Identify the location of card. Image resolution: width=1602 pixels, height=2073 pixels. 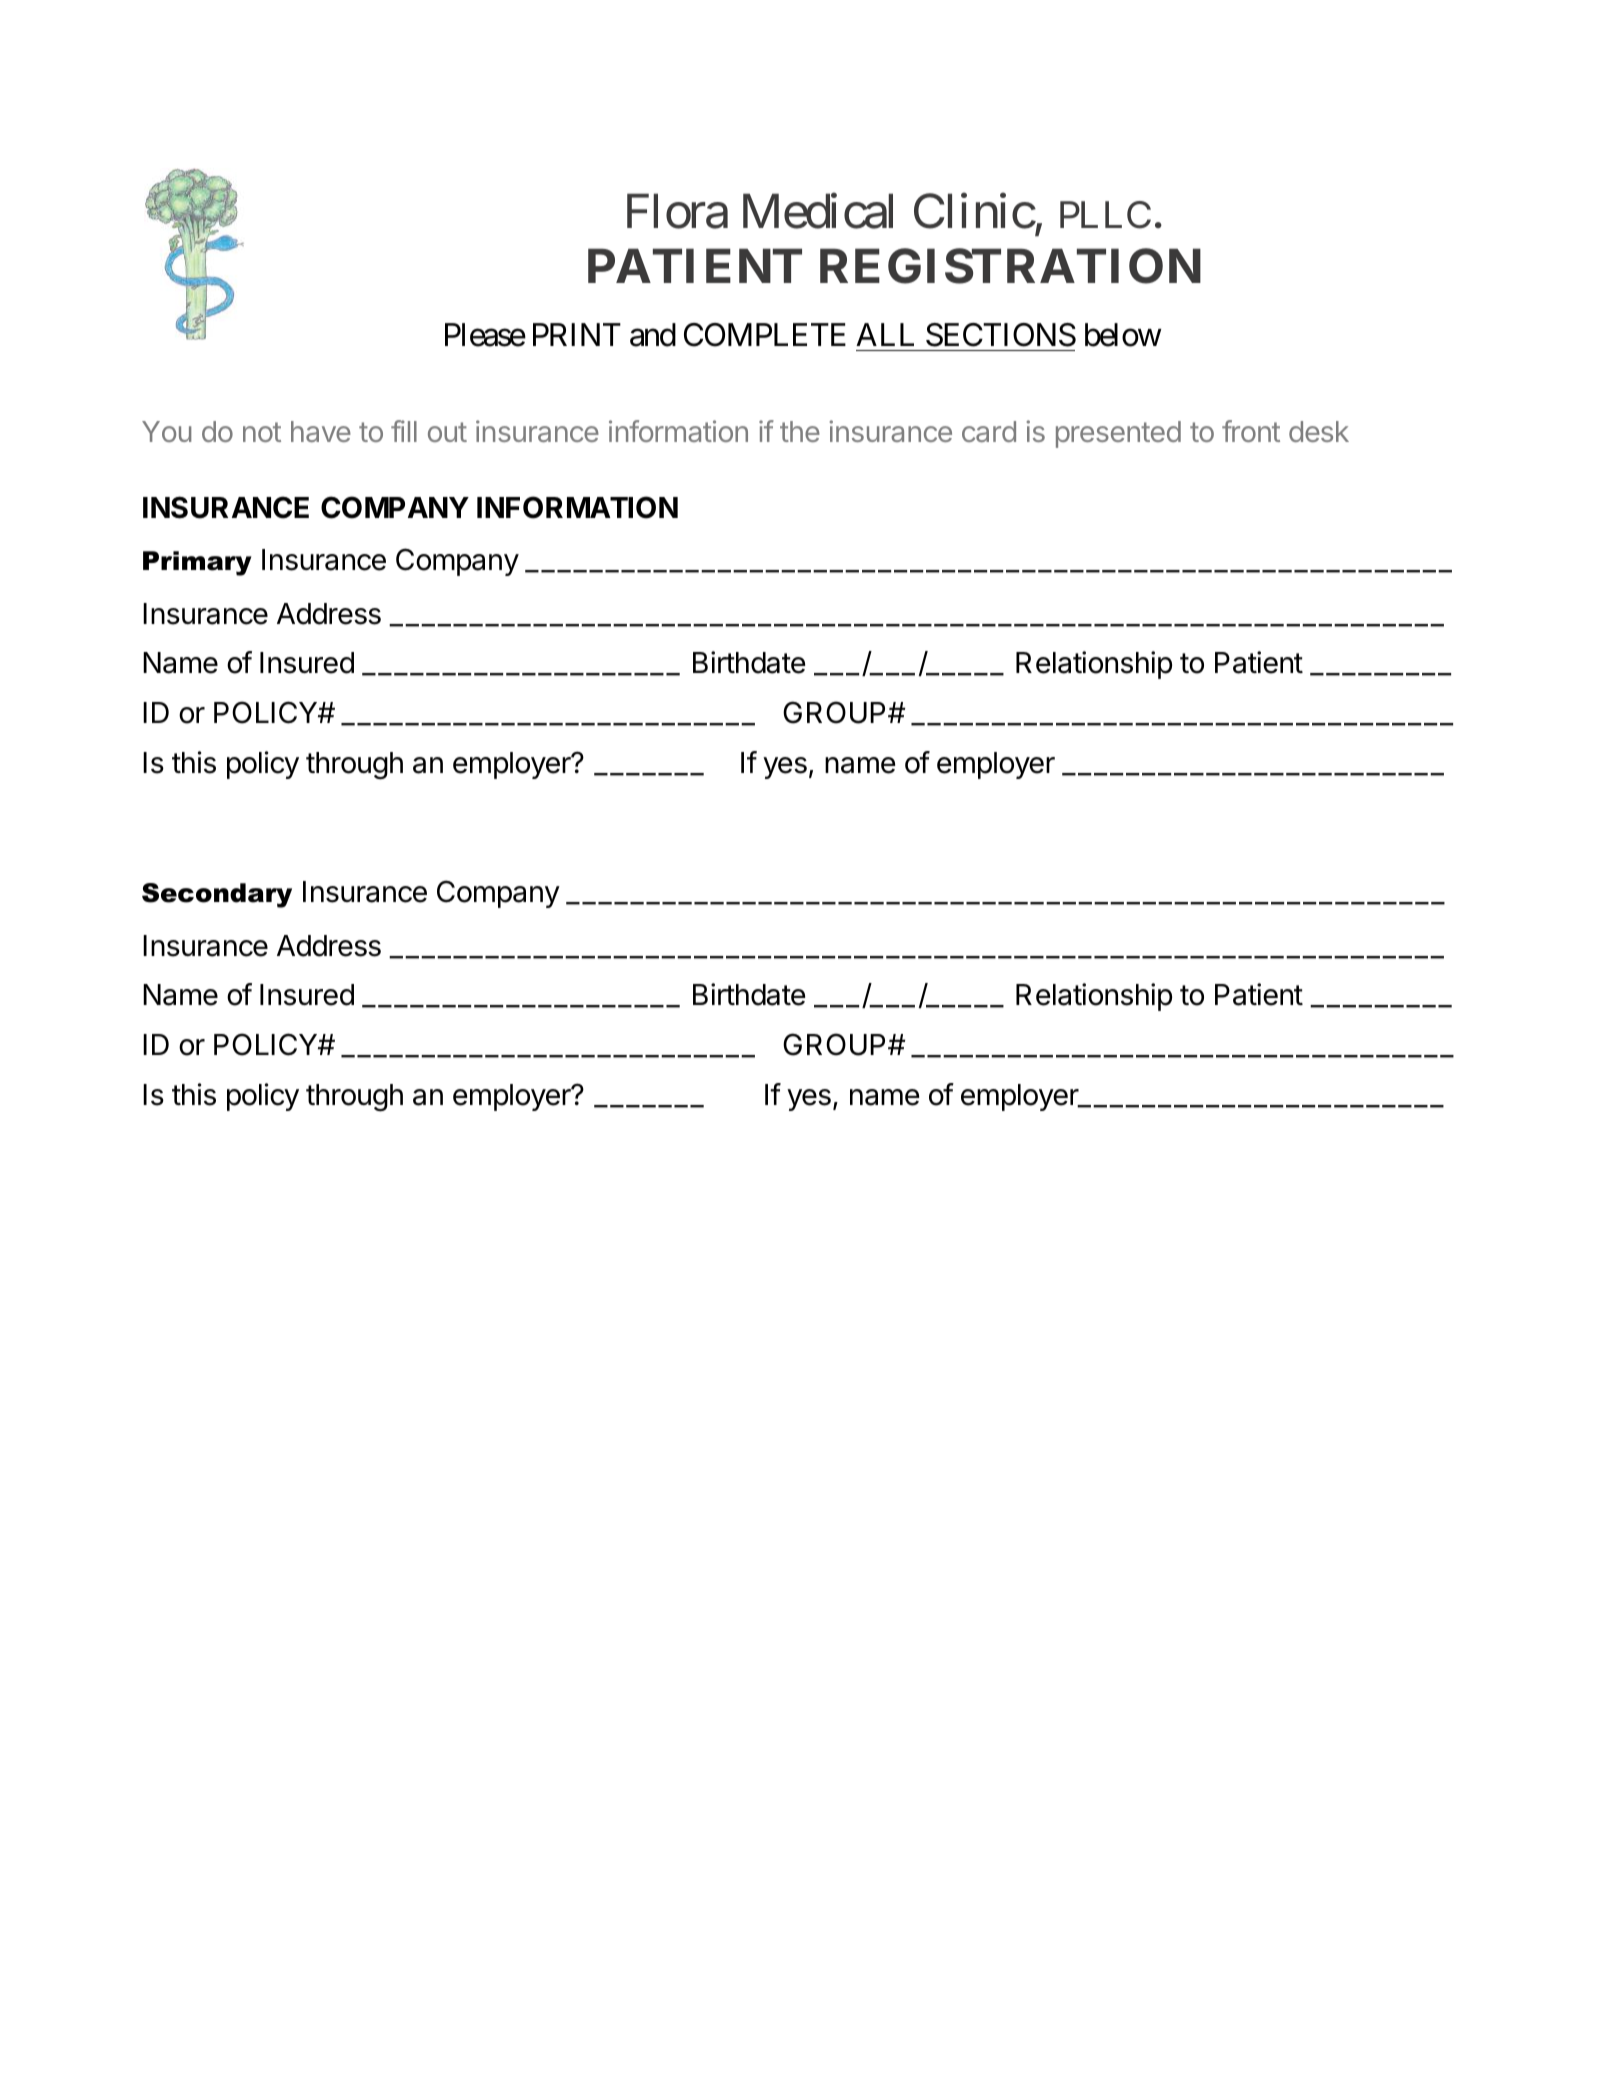
(989, 431).
